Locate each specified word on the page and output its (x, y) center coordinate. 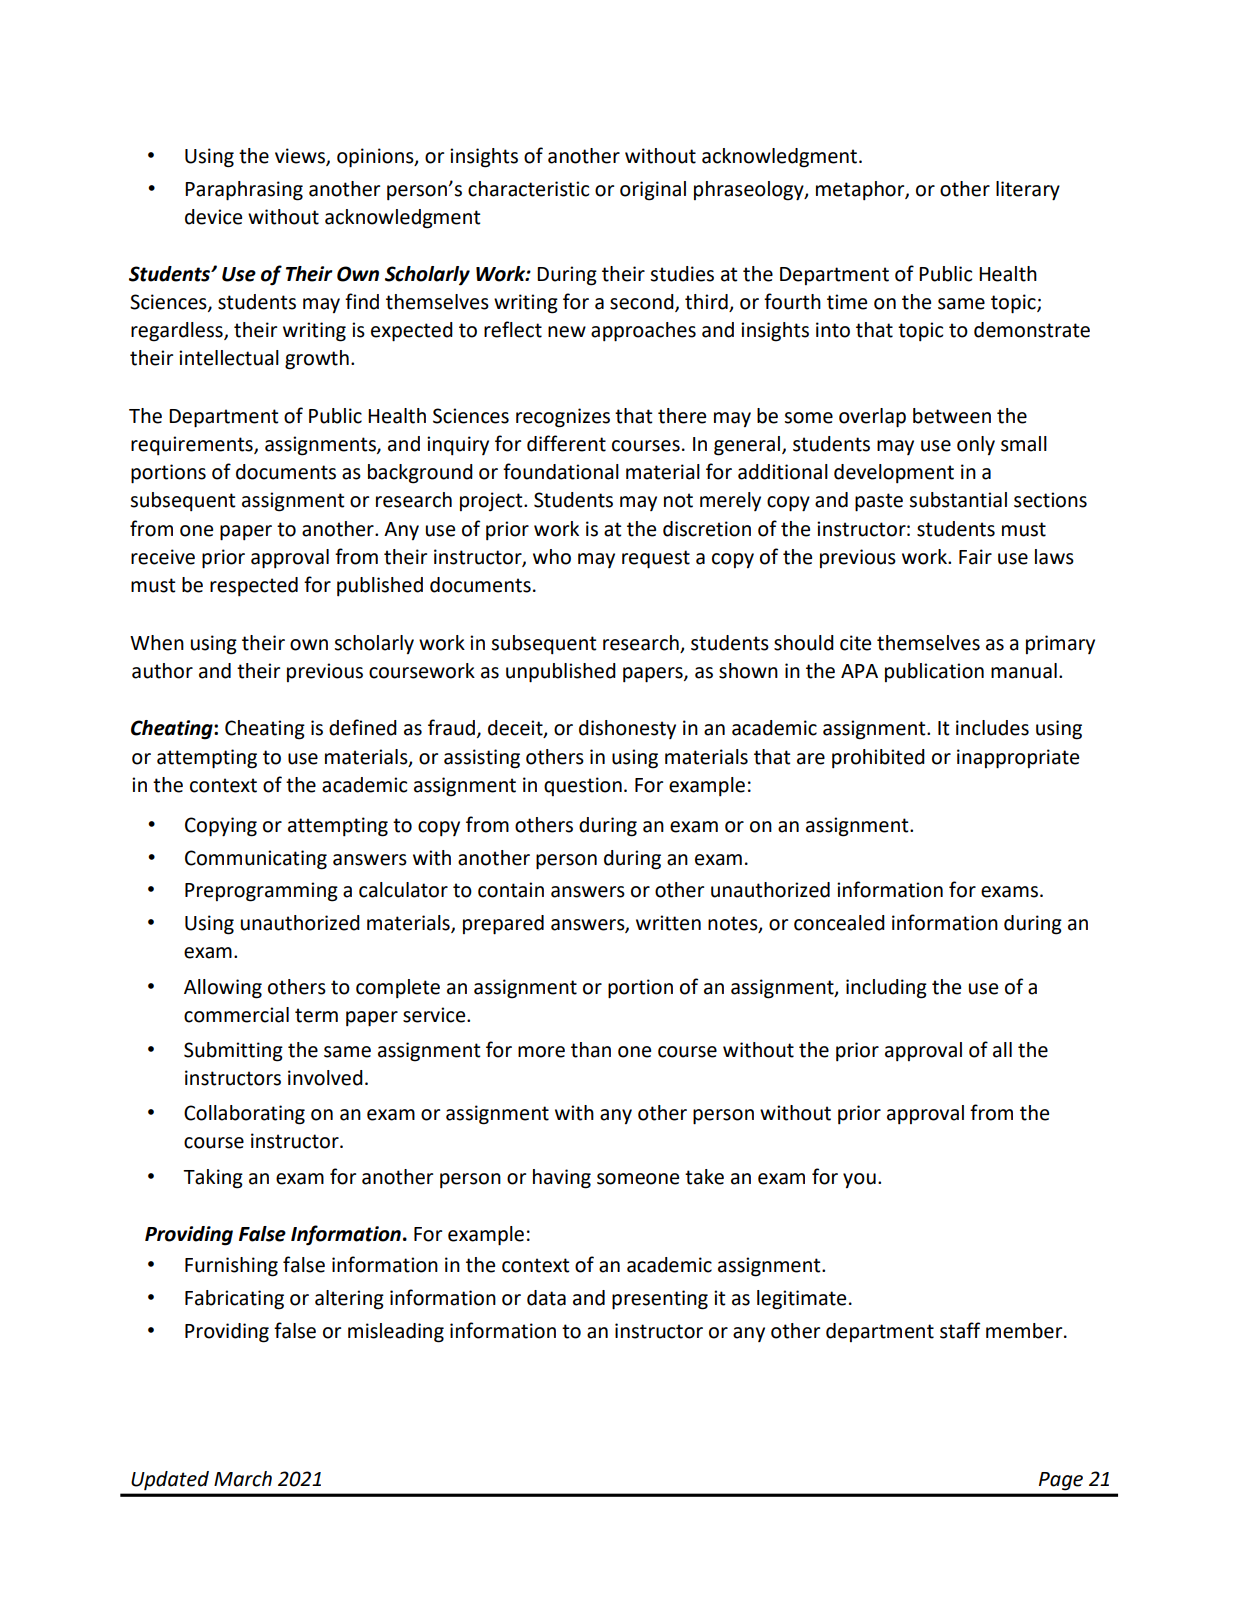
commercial (236, 1015)
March (243, 1479)
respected (254, 587)
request (656, 559)
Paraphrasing (244, 191)
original (653, 191)
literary (1028, 191)
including (886, 989)
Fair (975, 557)
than (591, 1050)
